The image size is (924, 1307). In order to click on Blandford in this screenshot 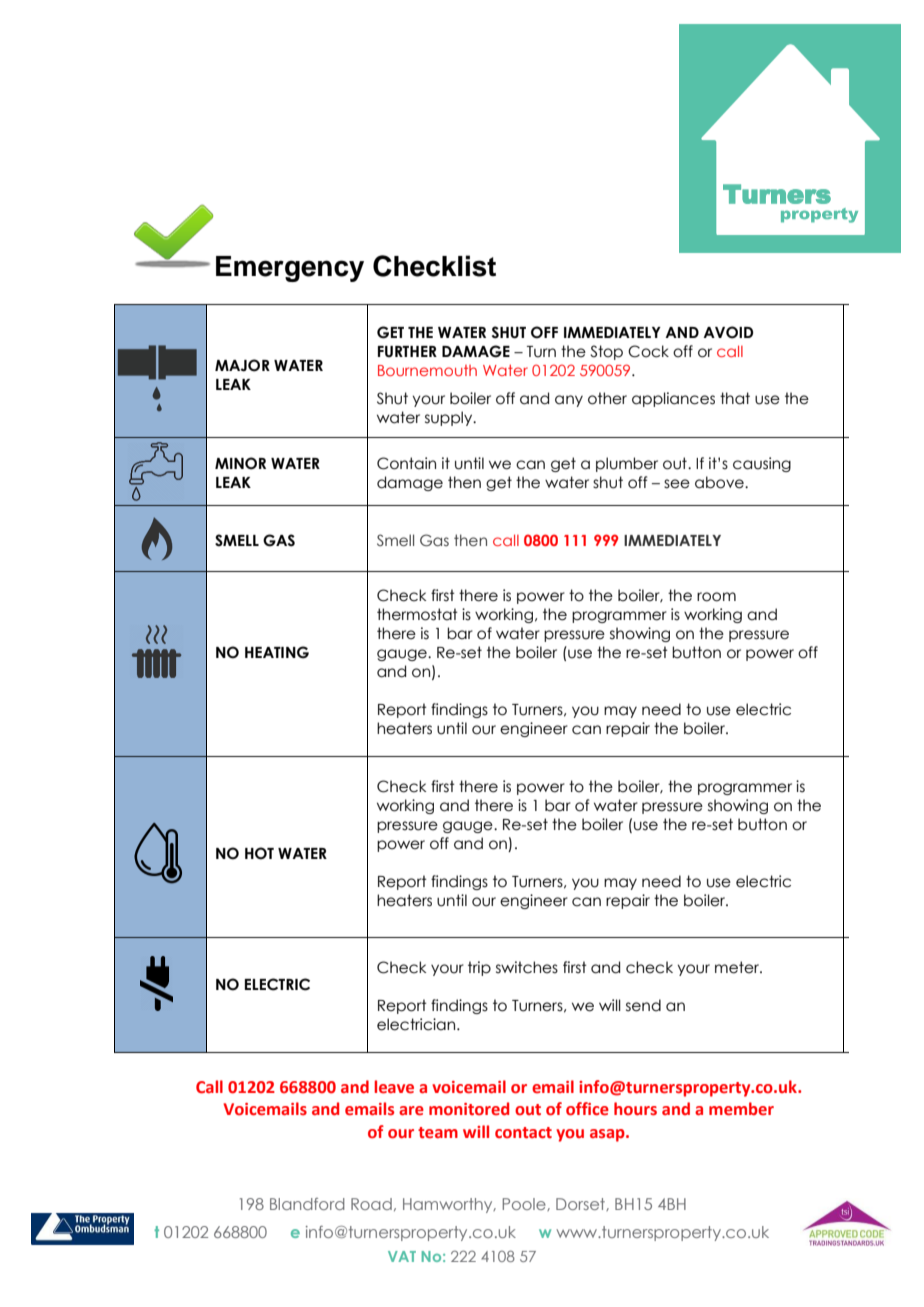, I will do `click(307, 1204)`.
